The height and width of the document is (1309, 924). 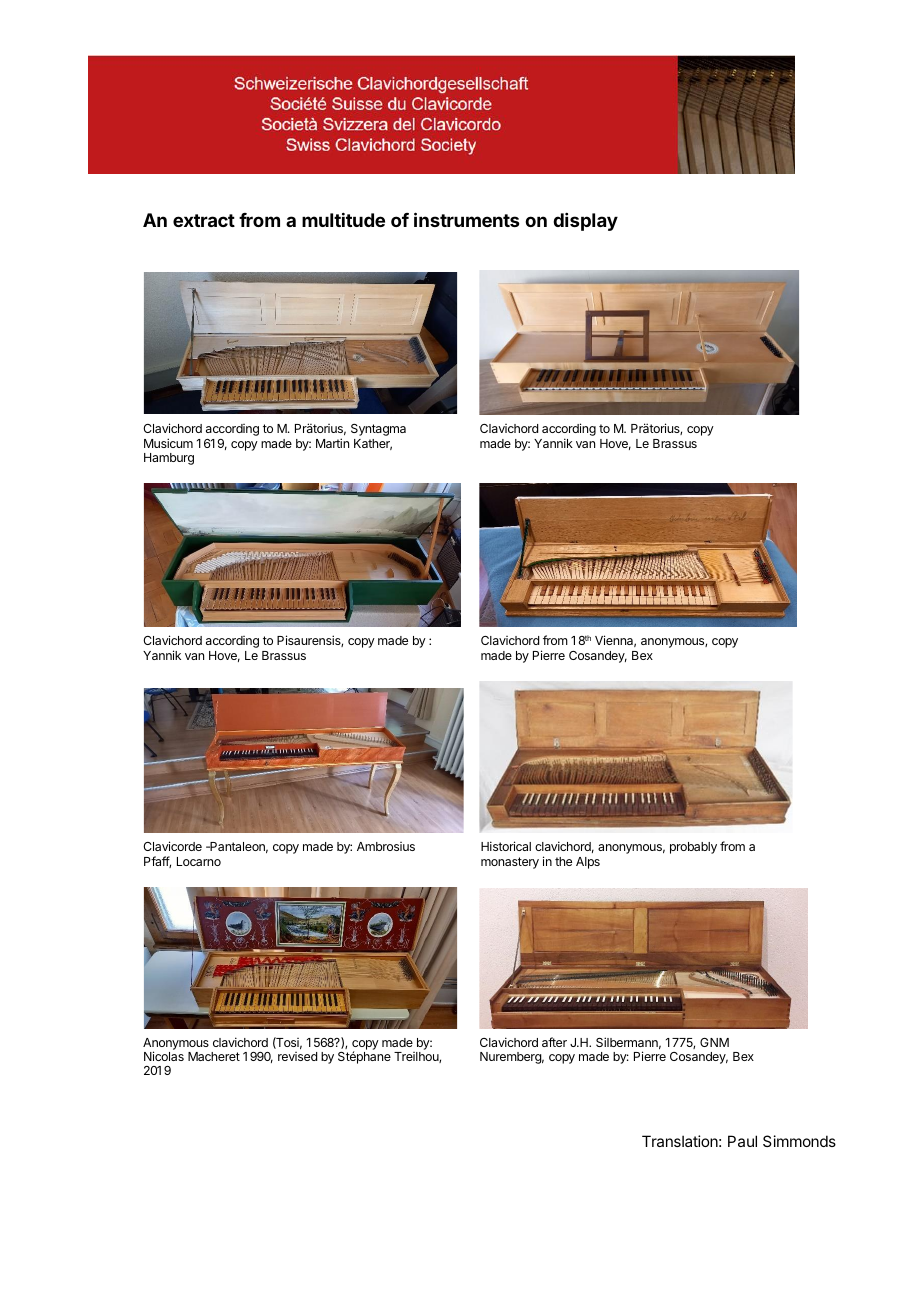 What do you see at coordinates (199, 861) in the document?
I see `Locarno` at bounding box center [199, 861].
